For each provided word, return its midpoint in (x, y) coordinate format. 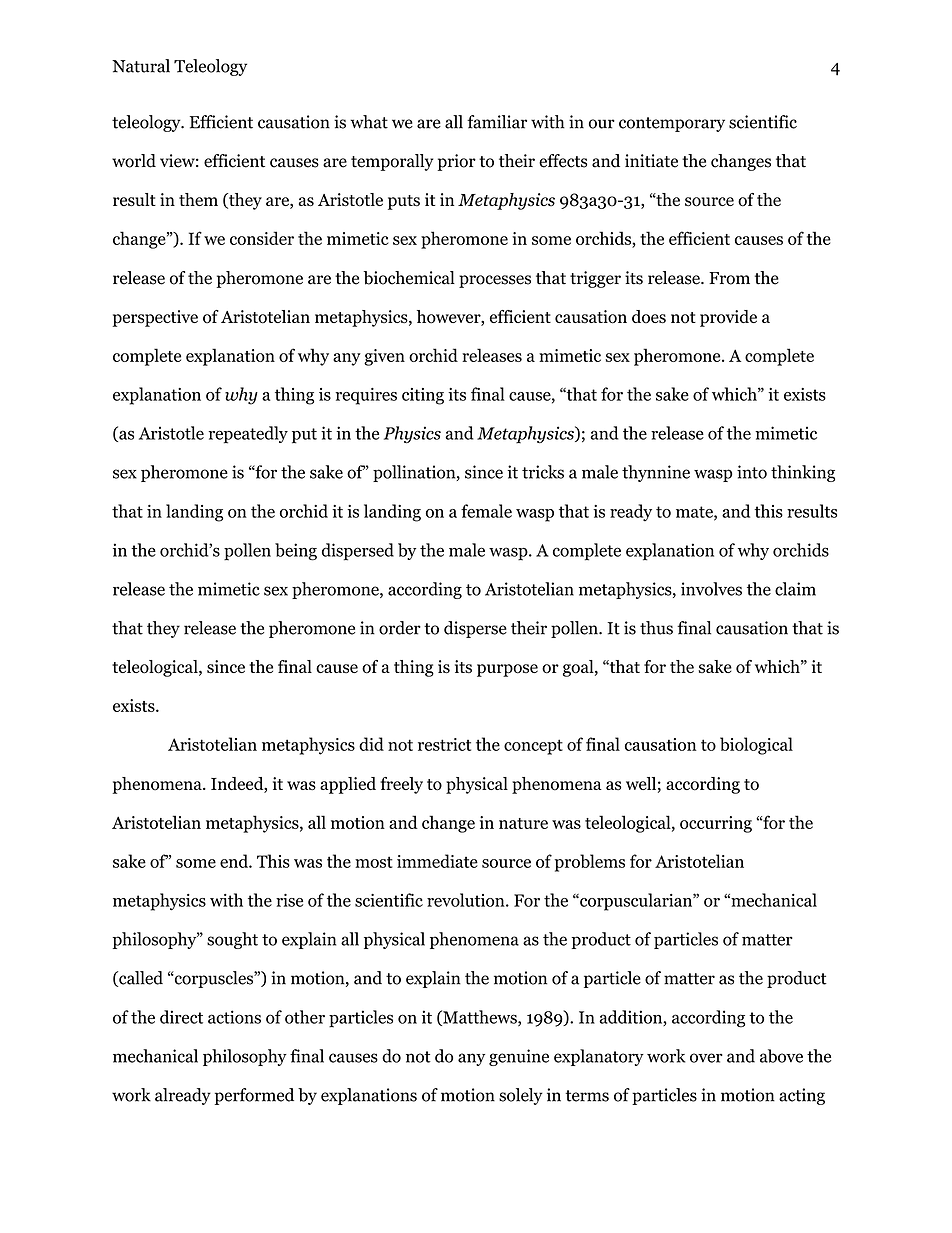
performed (254, 1096)
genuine (519, 1057)
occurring (716, 824)
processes (495, 281)
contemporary (672, 124)
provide (728, 318)
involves (711, 589)
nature (523, 823)
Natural (141, 66)
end (235, 861)
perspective (155, 318)
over (706, 1058)
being (296, 552)
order (400, 628)
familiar (497, 122)
